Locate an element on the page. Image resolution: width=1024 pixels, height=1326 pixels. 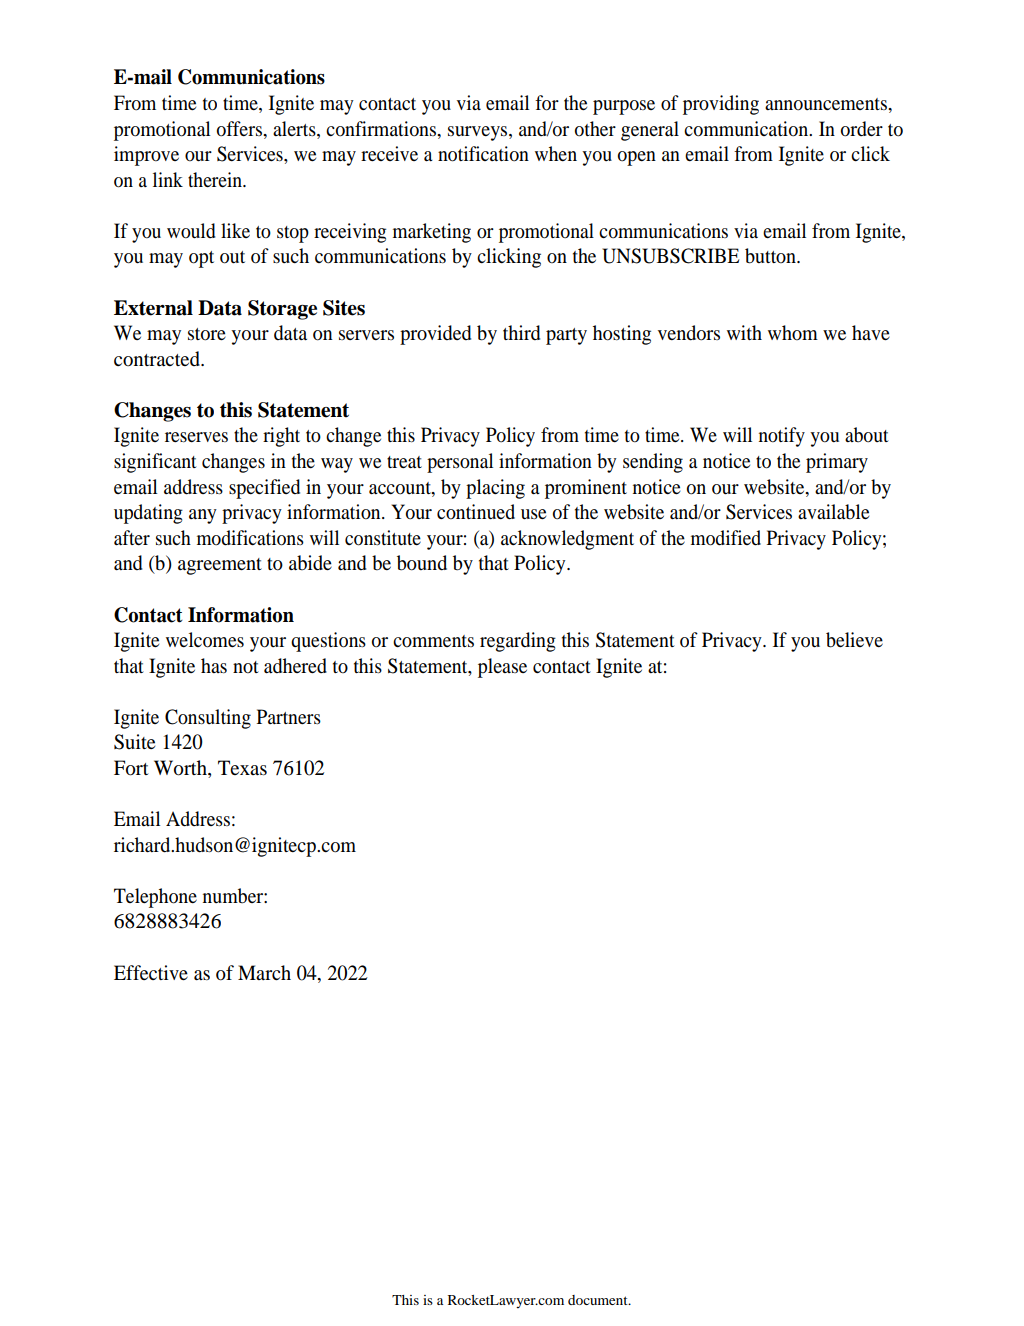
March is located at coordinates (264, 972).
